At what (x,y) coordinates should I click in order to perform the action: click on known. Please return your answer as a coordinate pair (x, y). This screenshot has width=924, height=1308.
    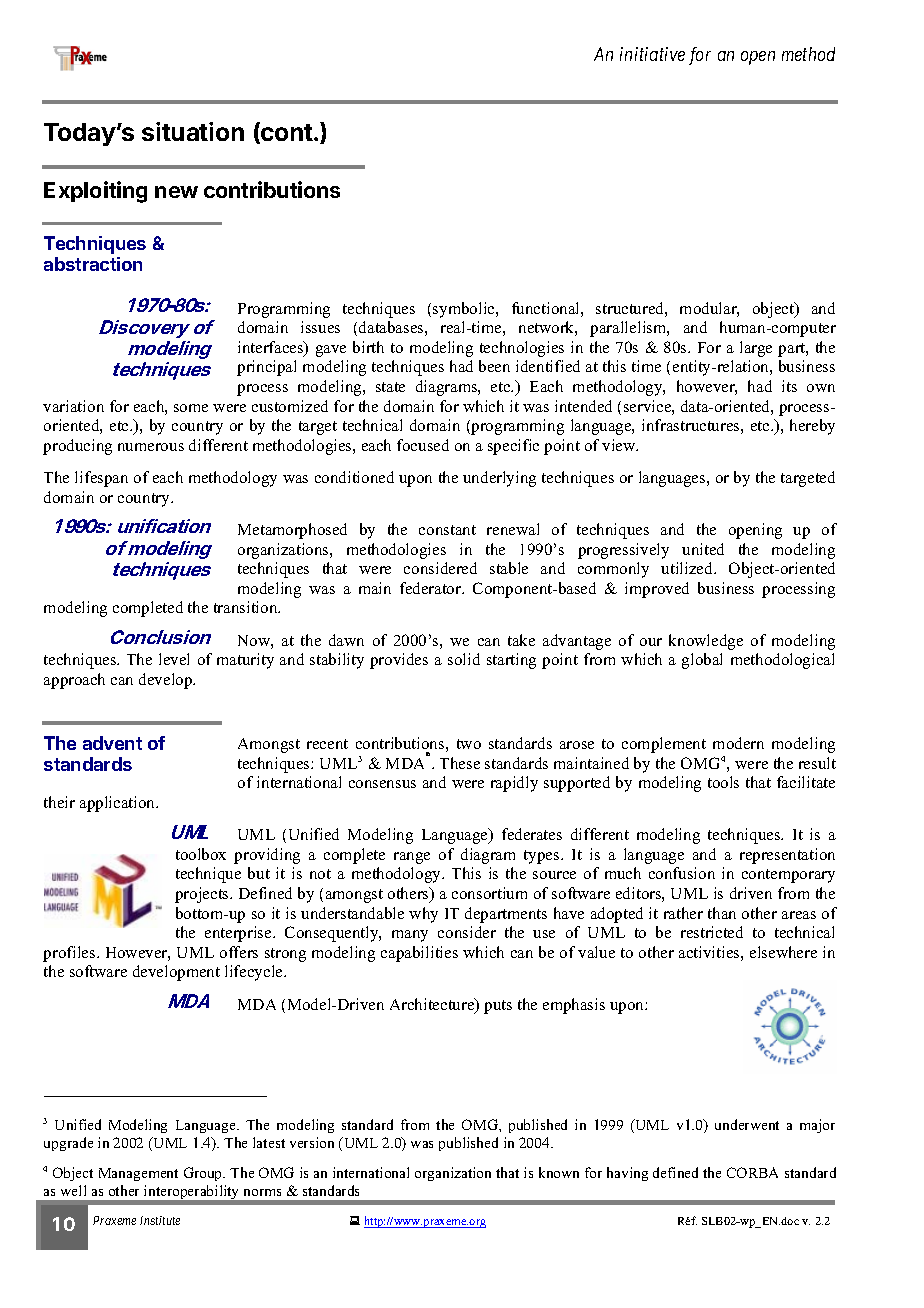
    Looking at the image, I should click on (559, 1172).
